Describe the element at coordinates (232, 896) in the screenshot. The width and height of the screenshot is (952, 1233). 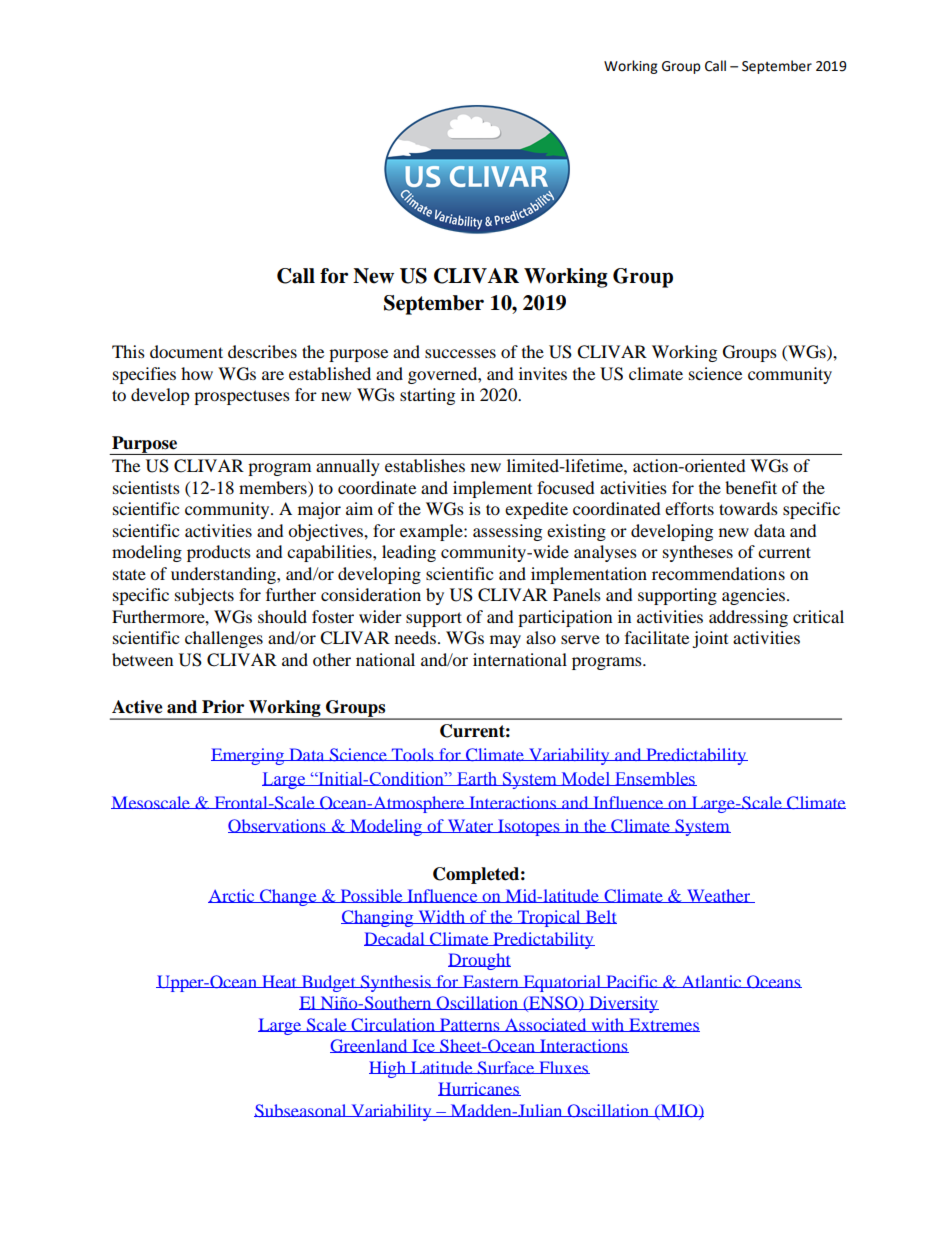
I see `Arctic` at that location.
